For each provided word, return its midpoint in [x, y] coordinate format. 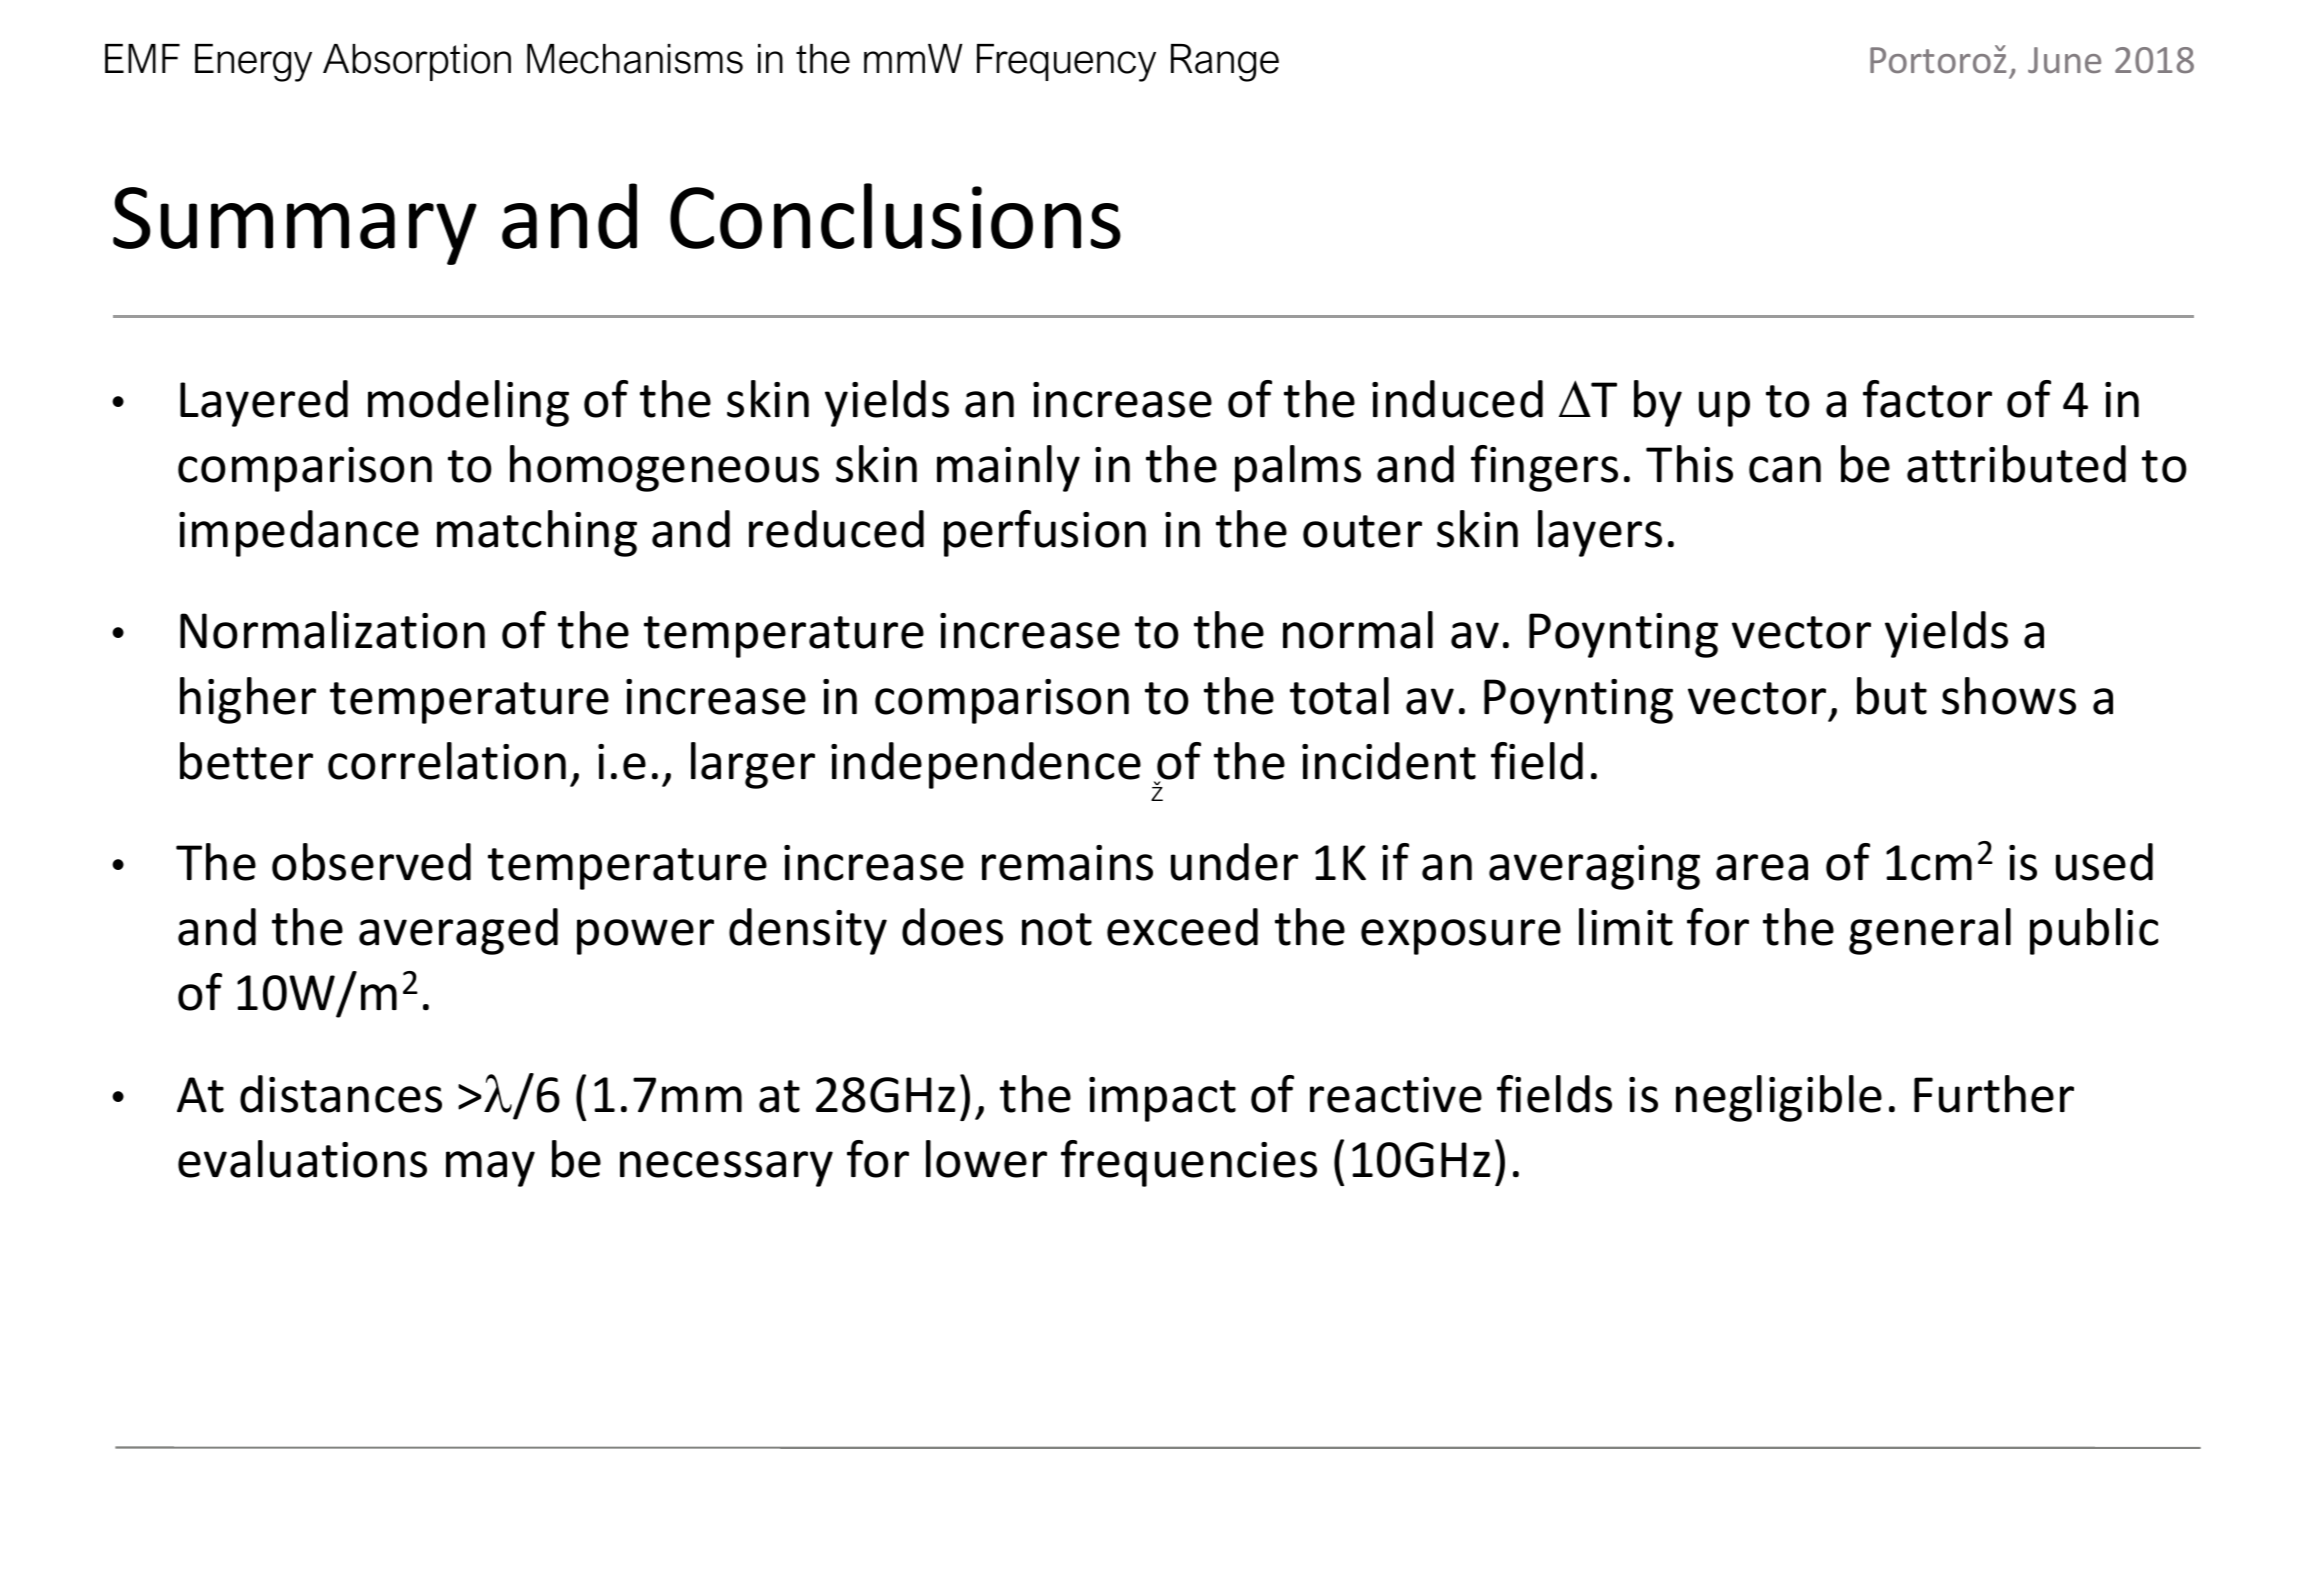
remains [1067, 863]
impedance [299, 533]
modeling [468, 403]
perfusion [1045, 533]
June [2064, 60]
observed [371, 862]
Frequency [1066, 63]
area [1762, 867]
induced [1457, 399]
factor [1927, 399]
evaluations [302, 1159]
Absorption [417, 62]
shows [2009, 696]
